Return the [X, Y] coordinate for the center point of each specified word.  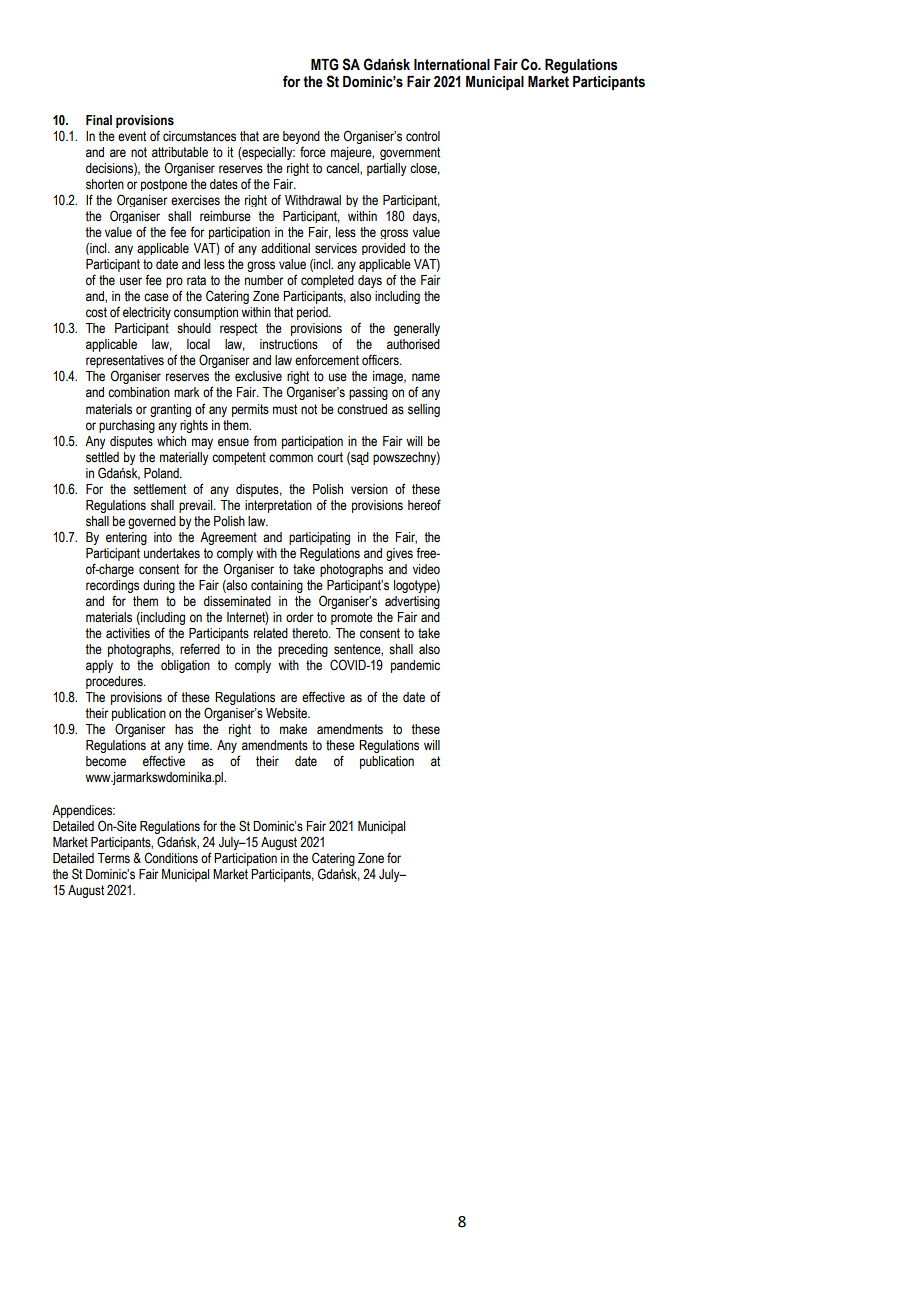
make [293, 729]
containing [277, 586]
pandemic [415, 666]
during [159, 586]
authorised [413, 344]
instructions [289, 344]
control [423, 136]
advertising [412, 602]
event [132, 136]
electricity [147, 313]
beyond [301, 137]
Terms [114, 858]
